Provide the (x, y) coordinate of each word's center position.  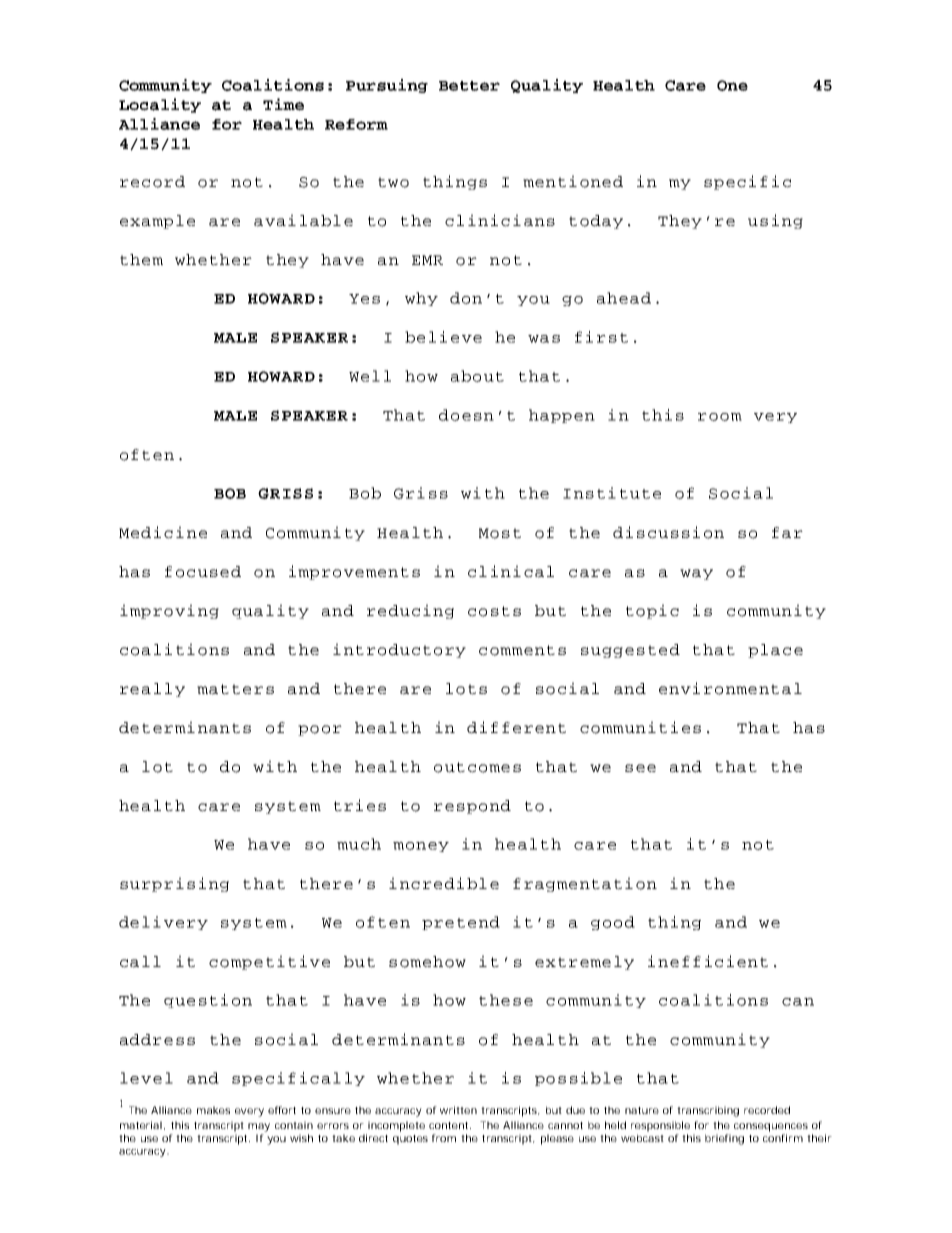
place (775, 651)
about (477, 376)
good (613, 923)
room (720, 417)
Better (469, 86)
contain (294, 1125)
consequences (771, 1127)
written (458, 1110)
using (775, 221)
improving (169, 611)
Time (283, 104)
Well (370, 376)
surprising (174, 884)
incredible (444, 883)
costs (494, 611)
